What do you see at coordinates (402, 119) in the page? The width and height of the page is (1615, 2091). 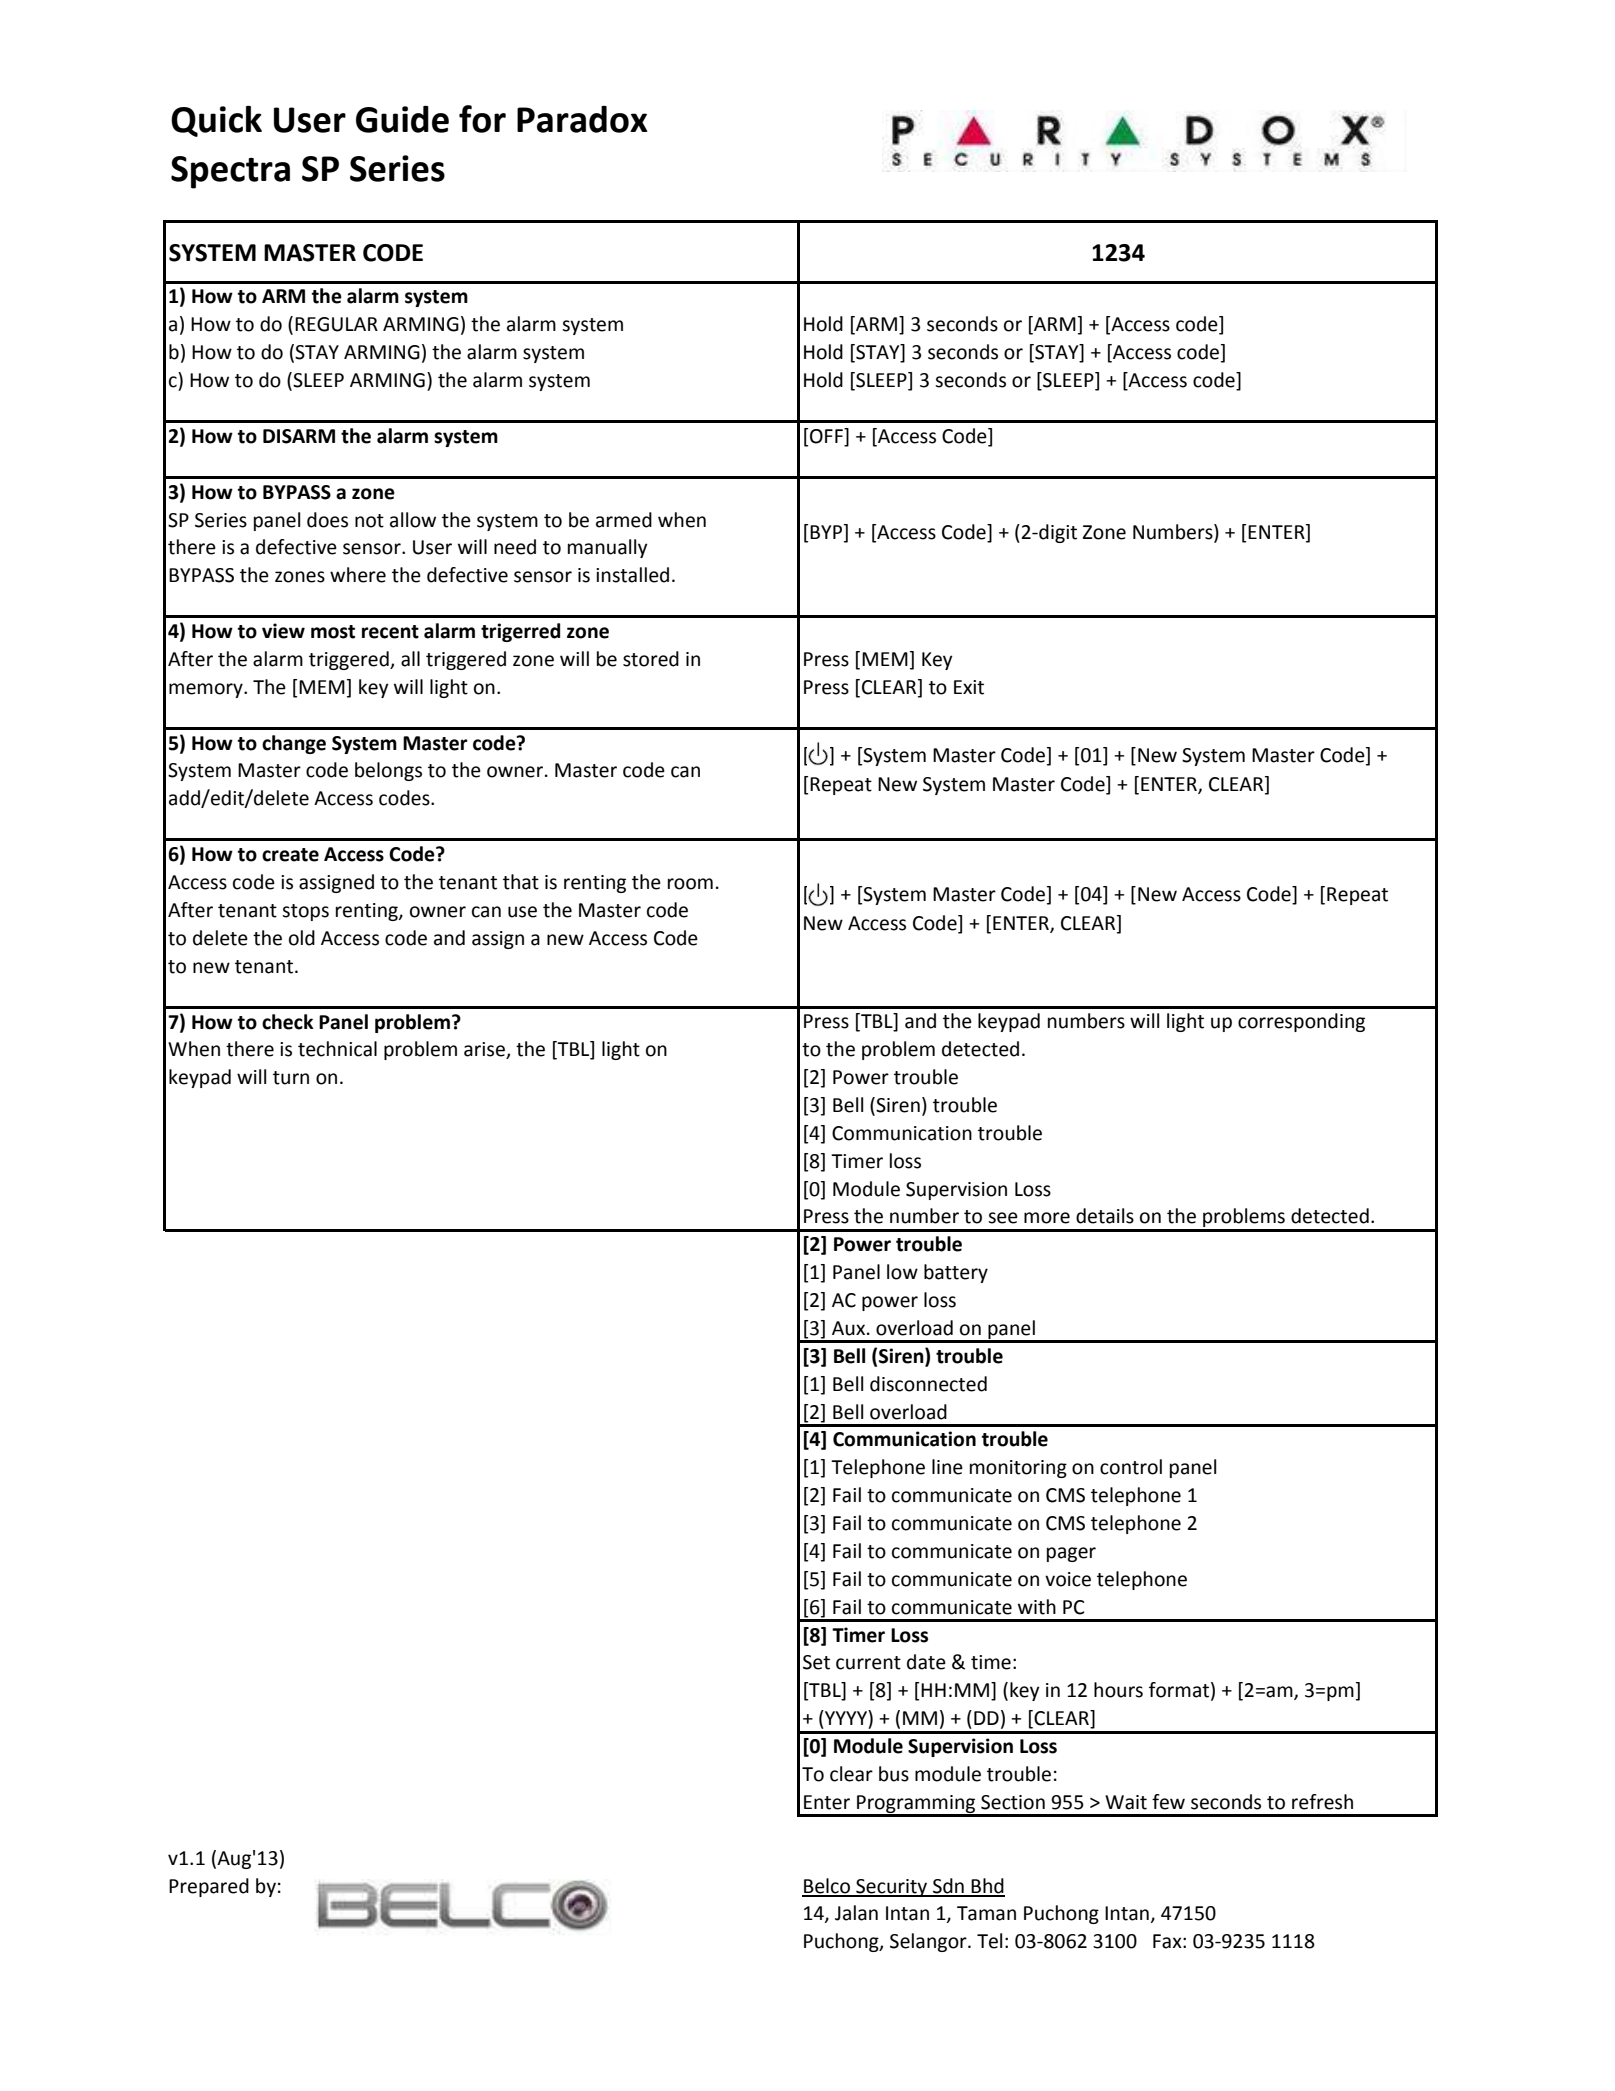 I see `Guide` at bounding box center [402, 119].
